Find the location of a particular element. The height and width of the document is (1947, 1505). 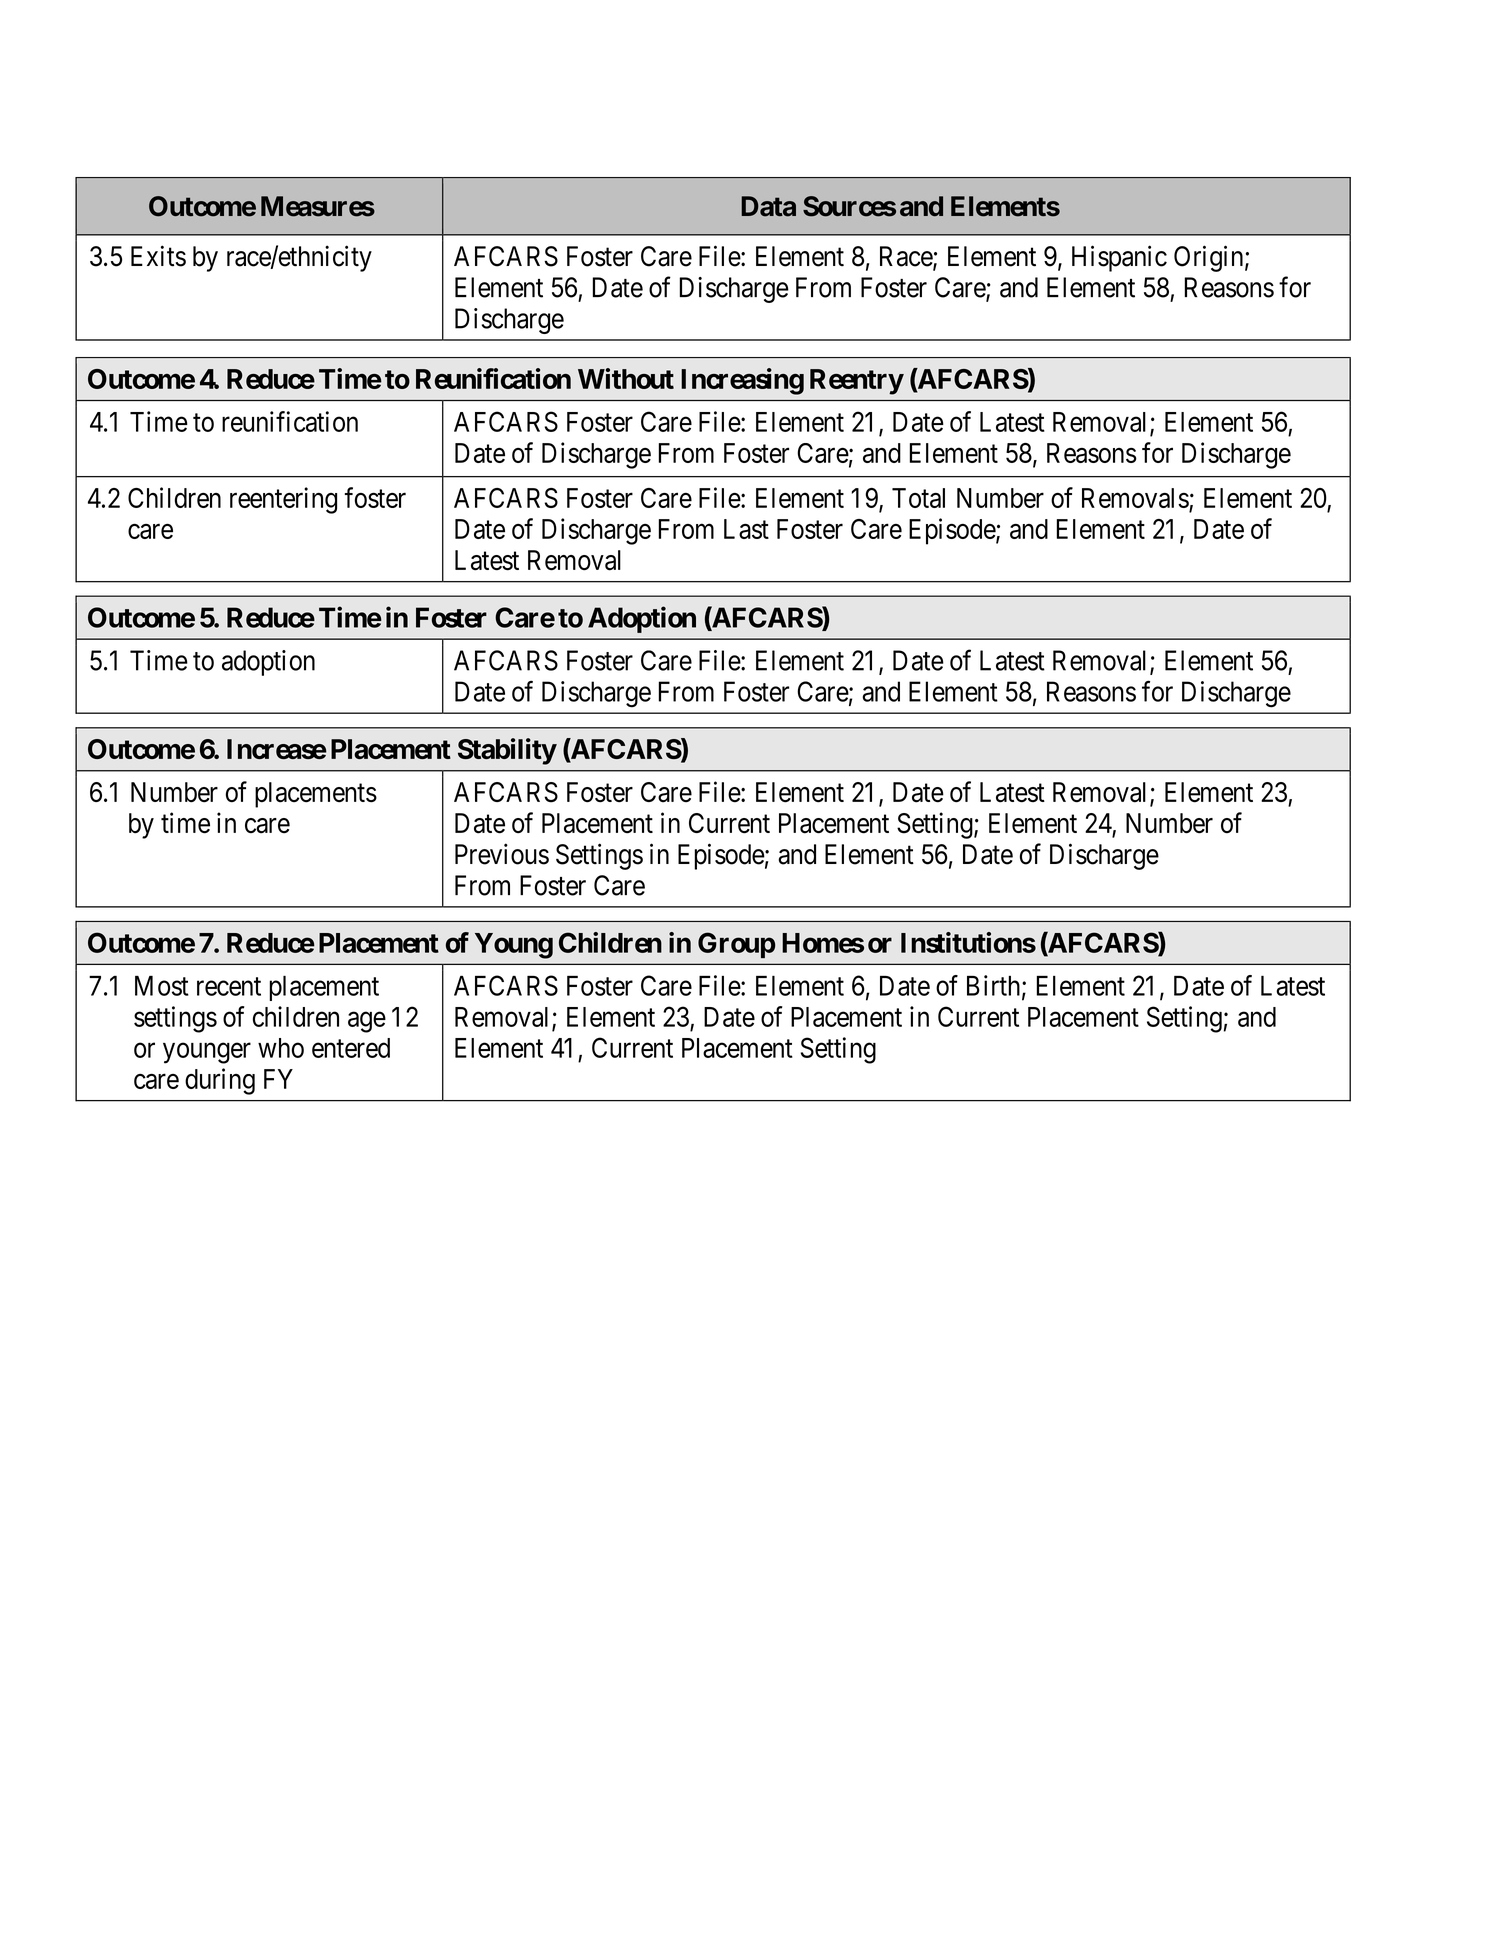

Hispanic is located at coordinates (1119, 258).
